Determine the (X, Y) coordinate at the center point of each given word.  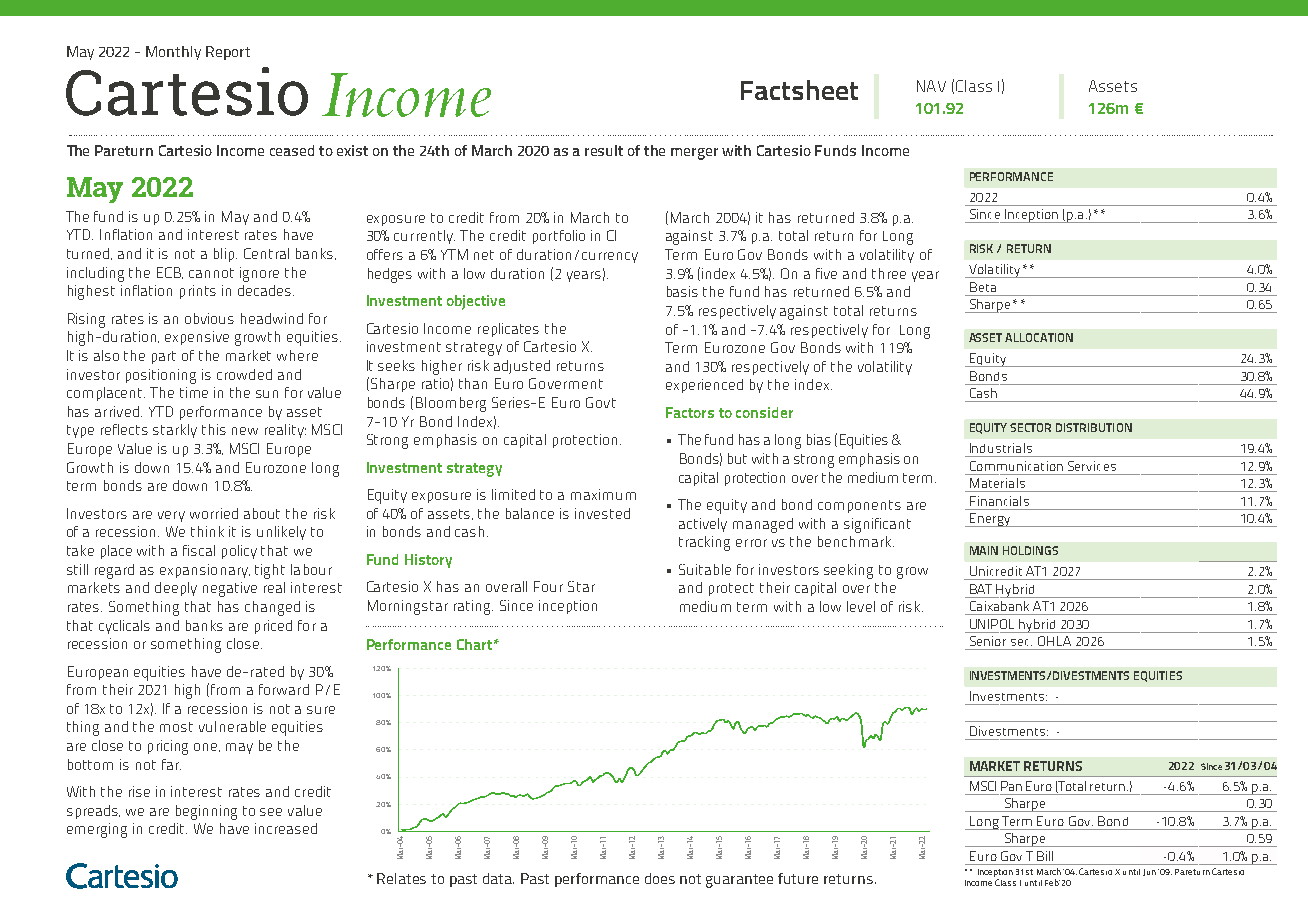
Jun (1149, 872)
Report (228, 53)
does (660, 878)
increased (286, 828)
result (604, 150)
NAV (931, 86)
